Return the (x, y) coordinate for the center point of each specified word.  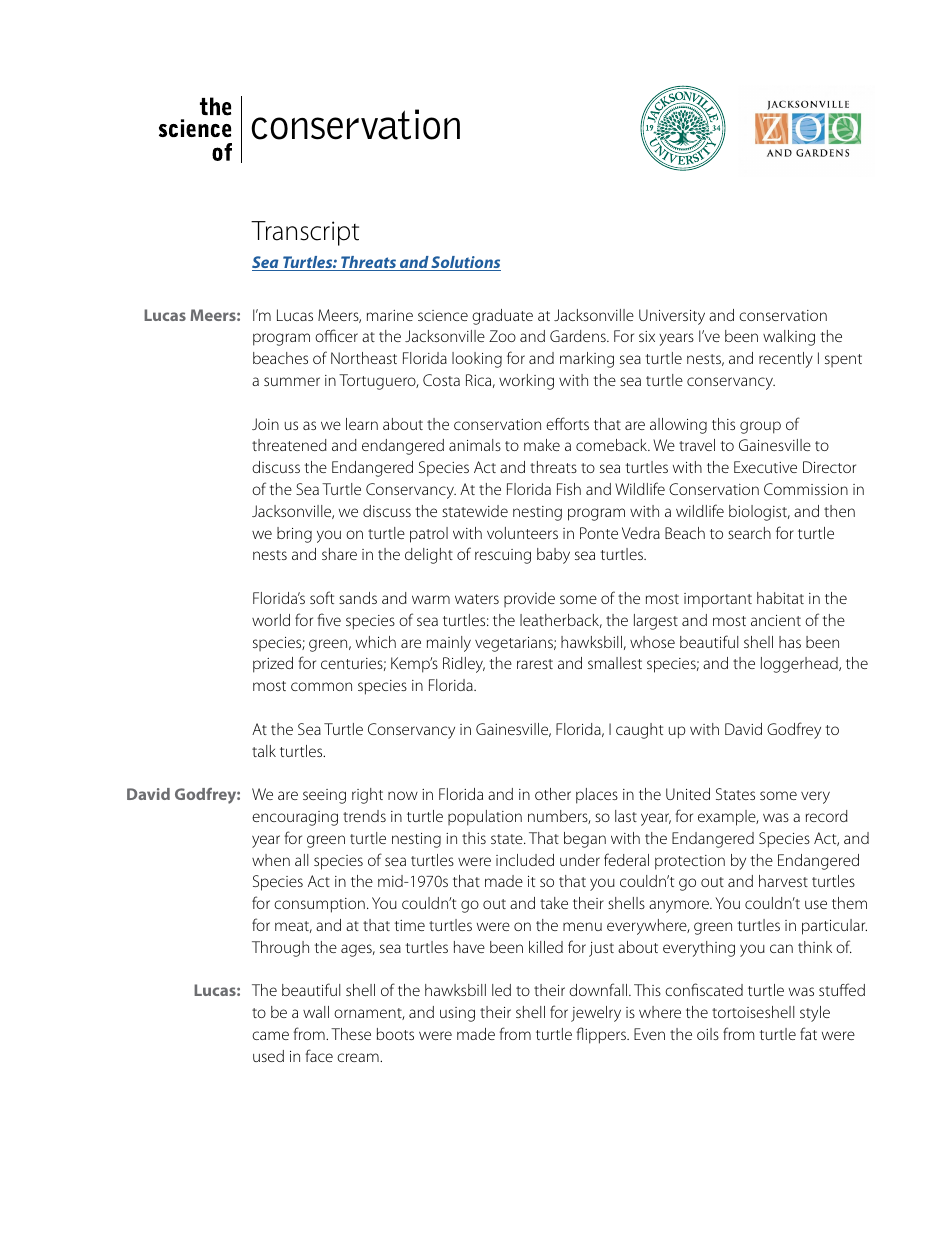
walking (789, 338)
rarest (535, 664)
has (790, 642)
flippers (602, 1035)
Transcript (305, 233)
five (329, 619)
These (351, 1034)
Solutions (465, 263)
